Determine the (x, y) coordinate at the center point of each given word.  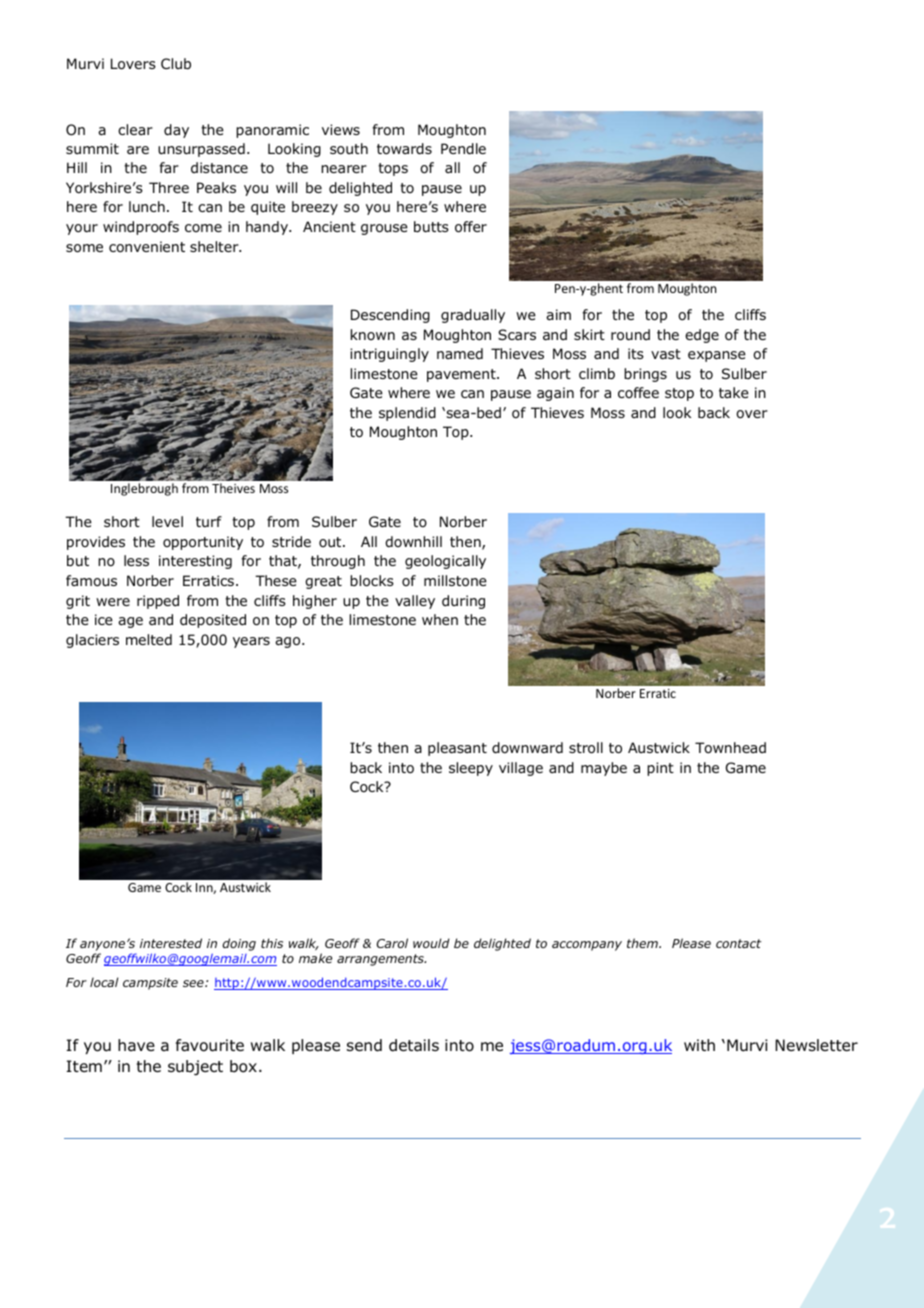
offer (471, 227)
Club (176, 63)
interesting (195, 562)
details (414, 1045)
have (136, 1045)
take (734, 392)
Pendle (463, 149)
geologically (445, 562)
